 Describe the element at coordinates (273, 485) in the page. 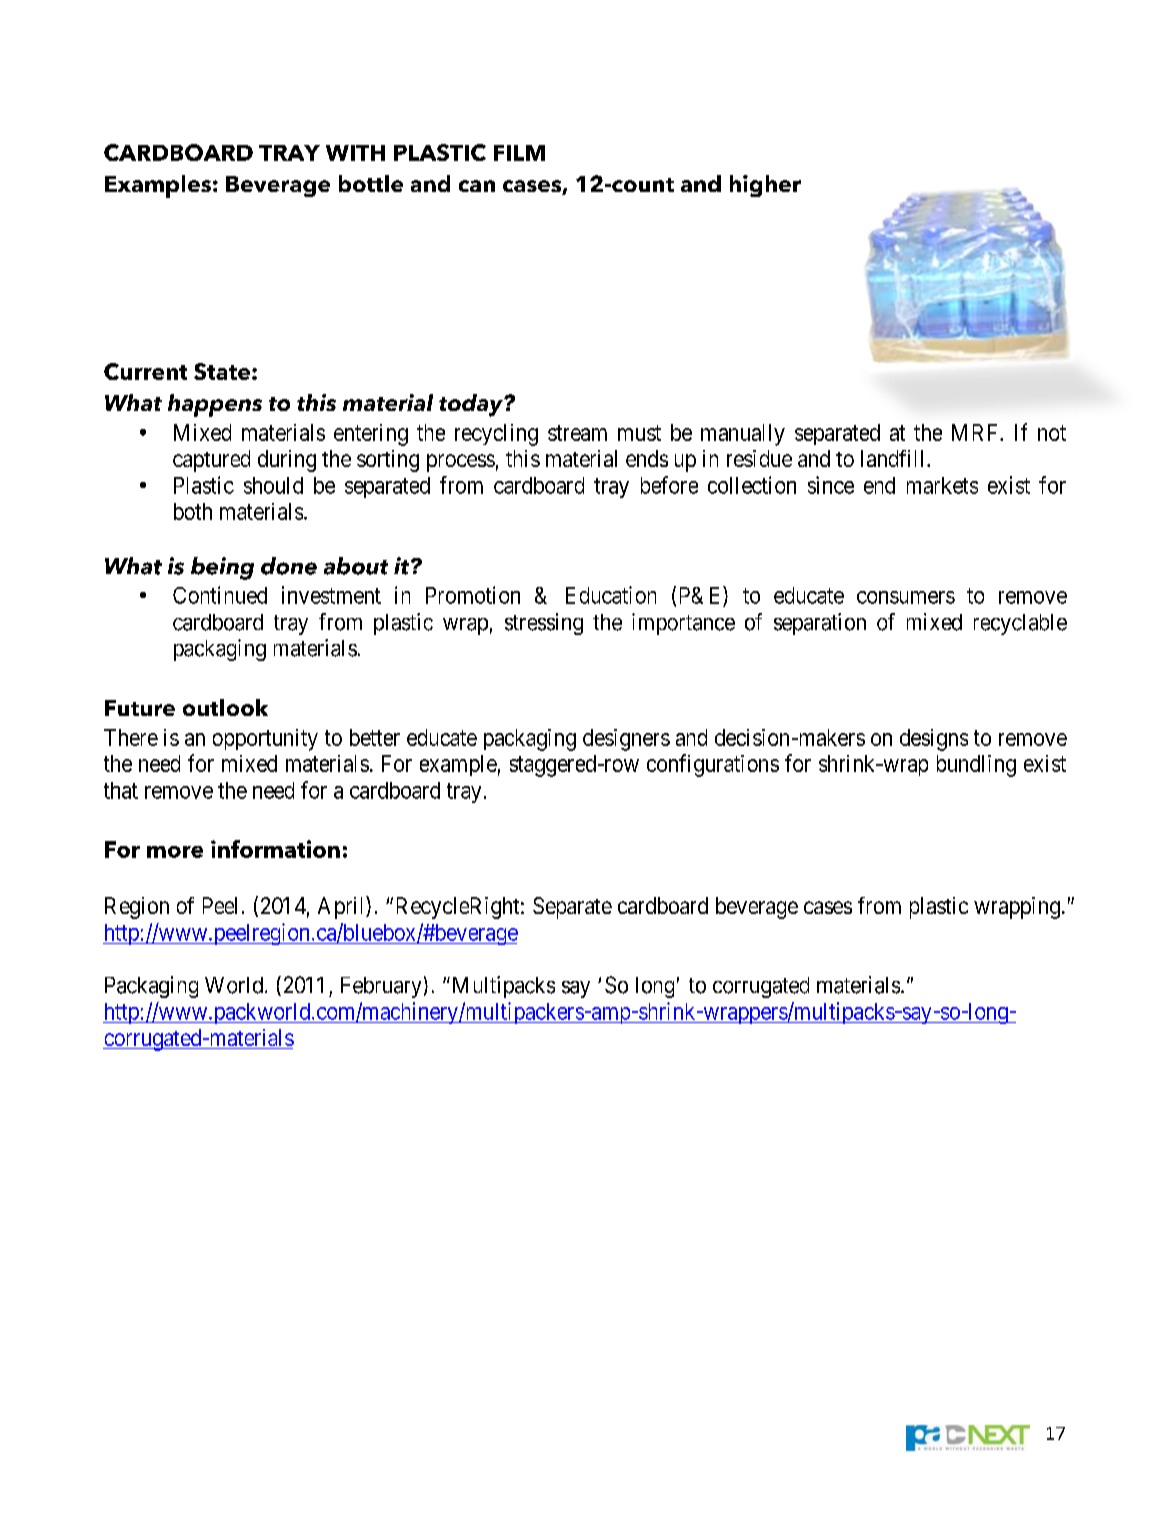

I see `should` at that location.
